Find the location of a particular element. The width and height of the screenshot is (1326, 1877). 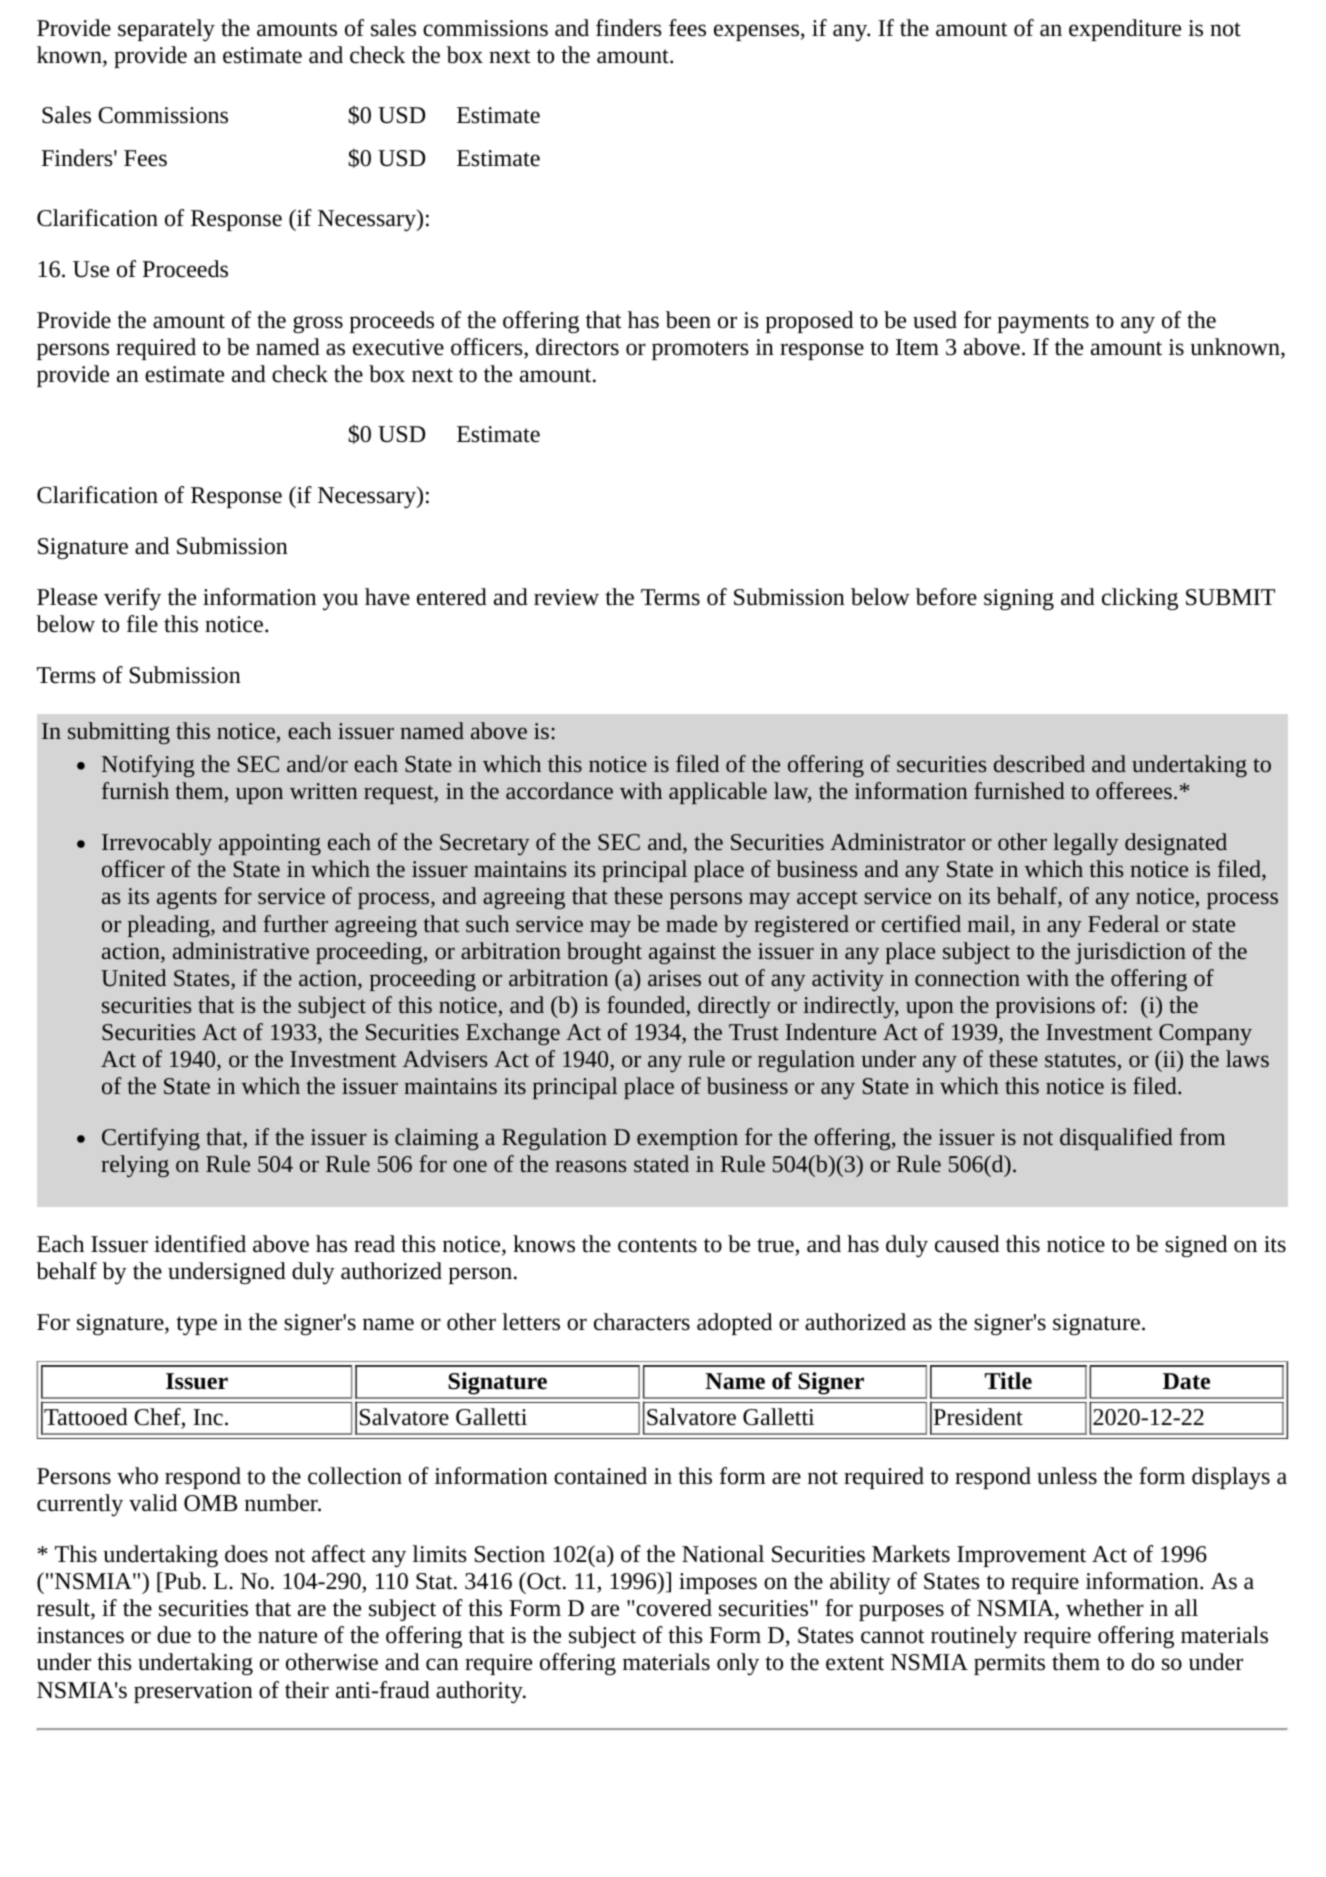

whether is located at coordinates (1105, 1608).
